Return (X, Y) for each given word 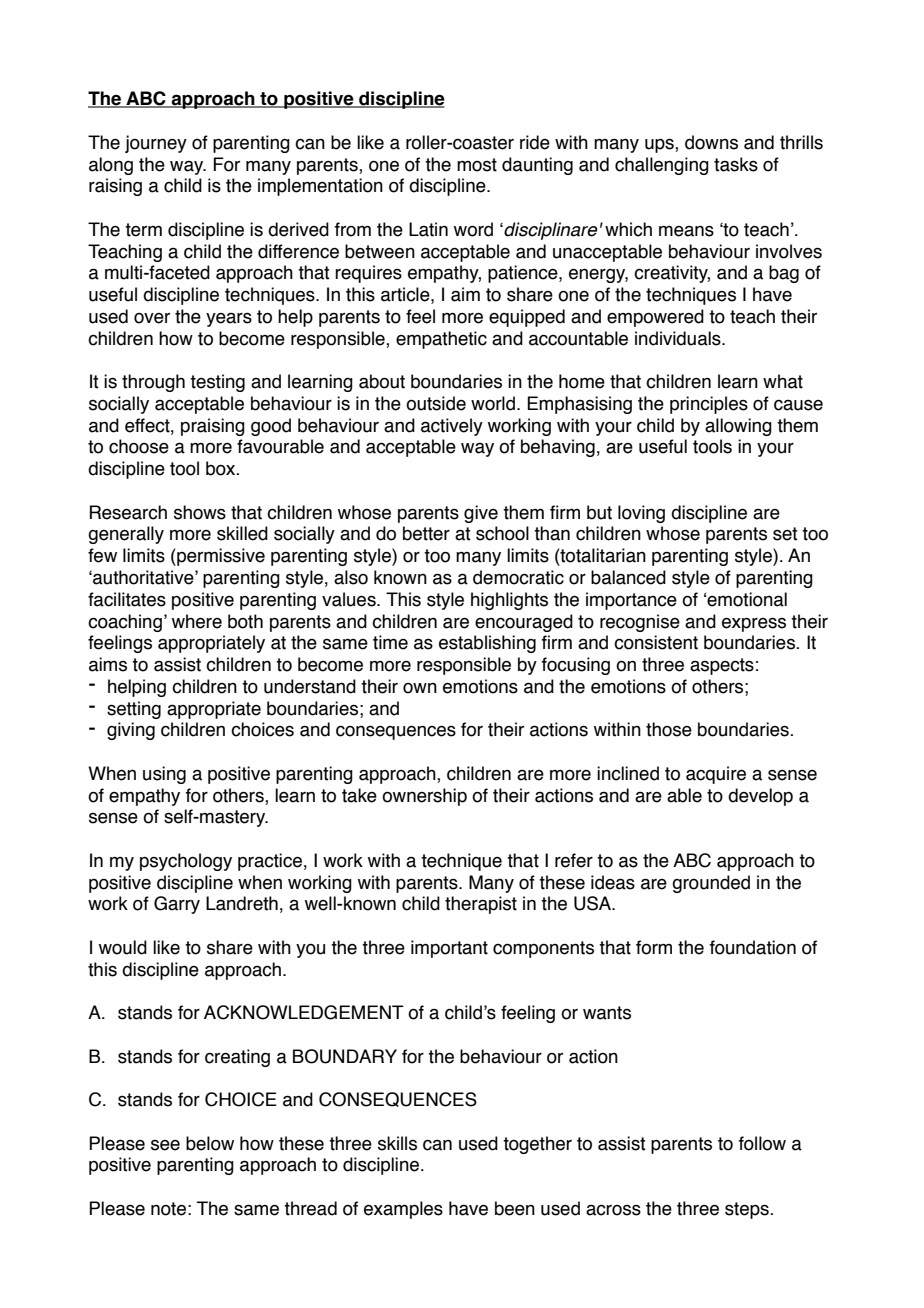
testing (217, 383)
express (754, 624)
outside (436, 403)
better (426, 533)
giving (131, 731)
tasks (736, 164)
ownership (424, 797)
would (123, 947)
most (477, 165)
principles (709, 405)
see (165, 1145)
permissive (220, 557)
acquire (716, 775)
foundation (753, 947)
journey (156, 144)
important (449, 949)
